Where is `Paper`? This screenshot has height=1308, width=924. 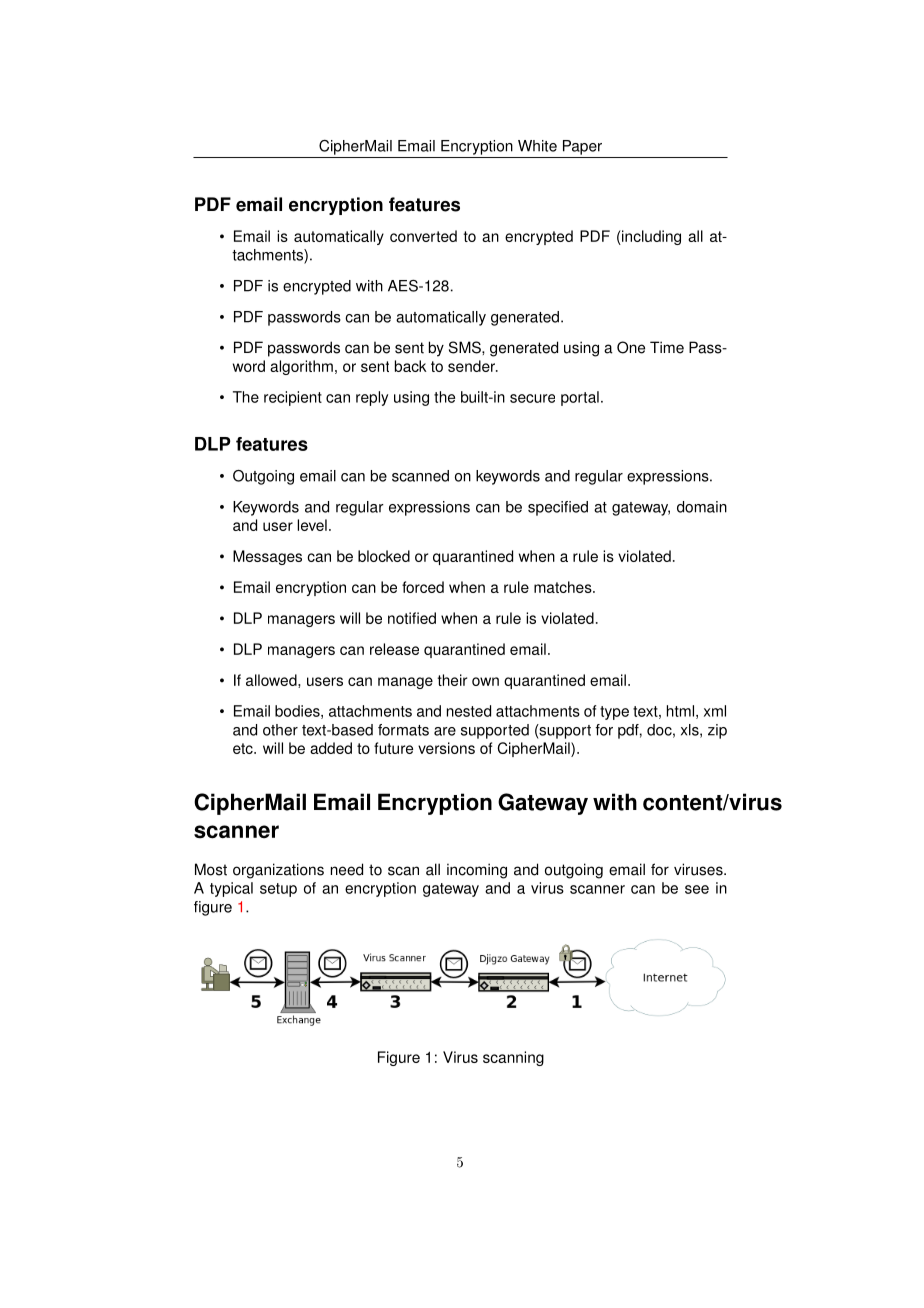
Paper is located at coordinates (582, 147).
